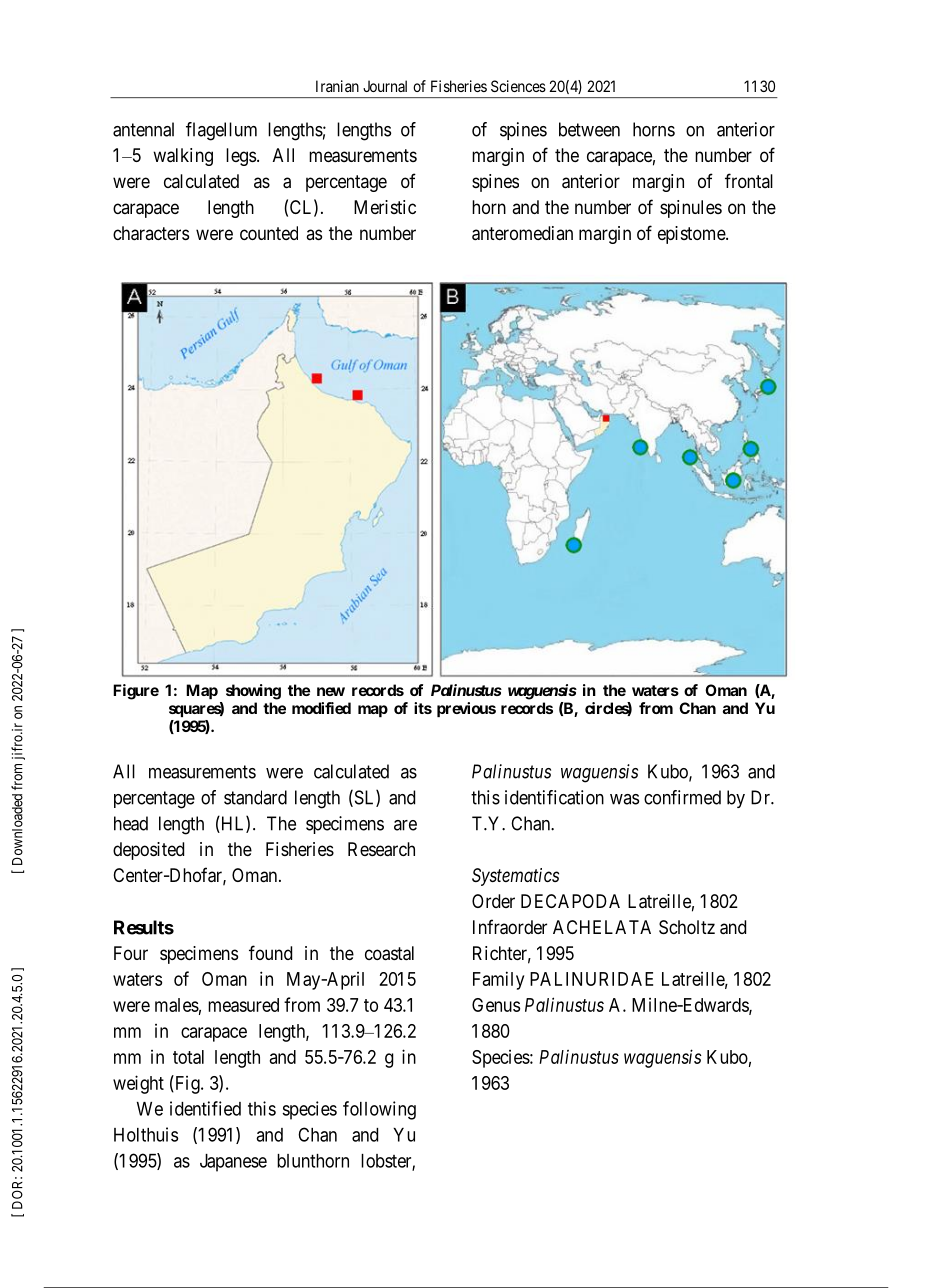  I want to click on identified, so click(205, 1108).
